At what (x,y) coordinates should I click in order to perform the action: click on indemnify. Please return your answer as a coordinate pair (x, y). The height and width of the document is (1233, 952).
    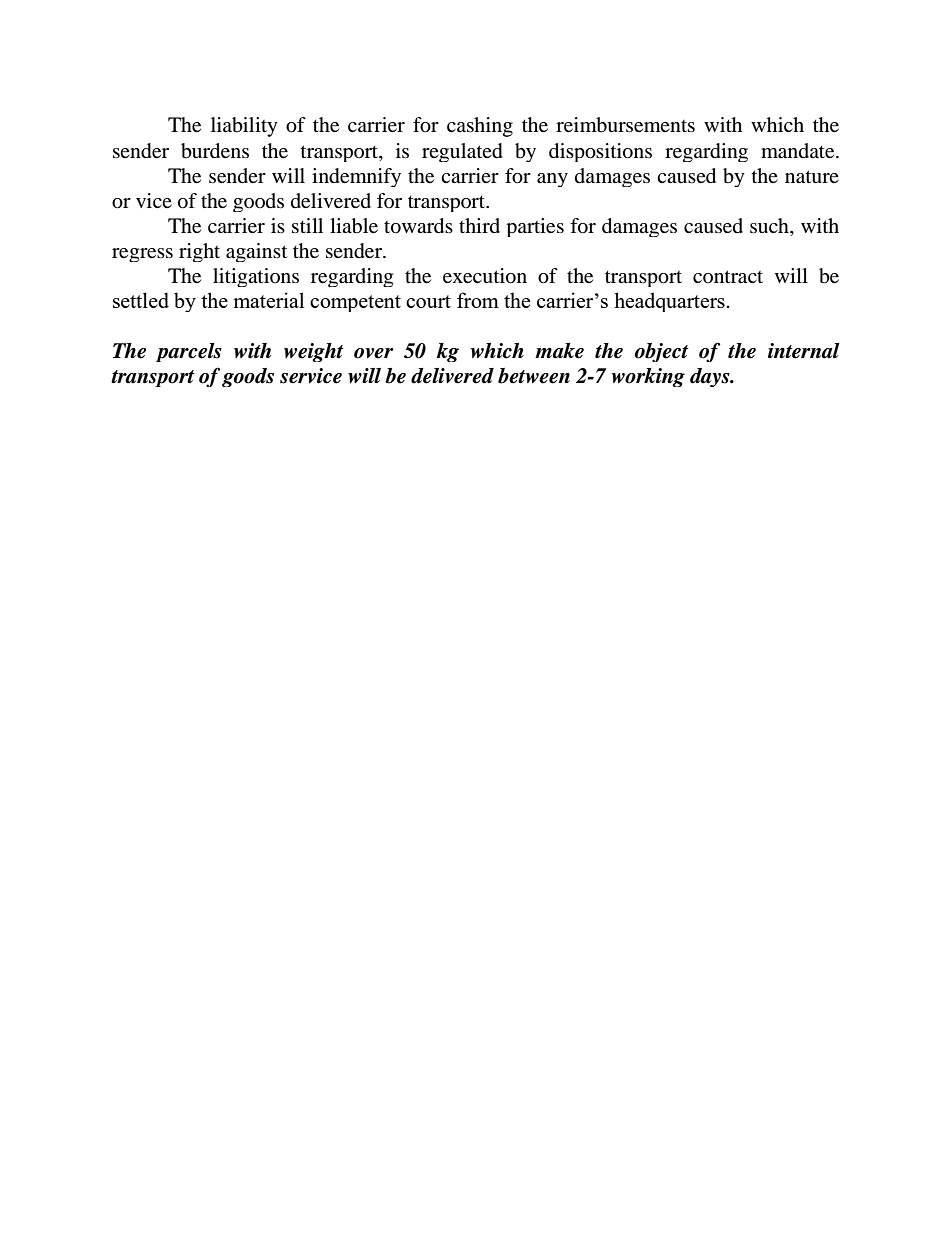
    Looking at the image, I should click on (356, 177).
